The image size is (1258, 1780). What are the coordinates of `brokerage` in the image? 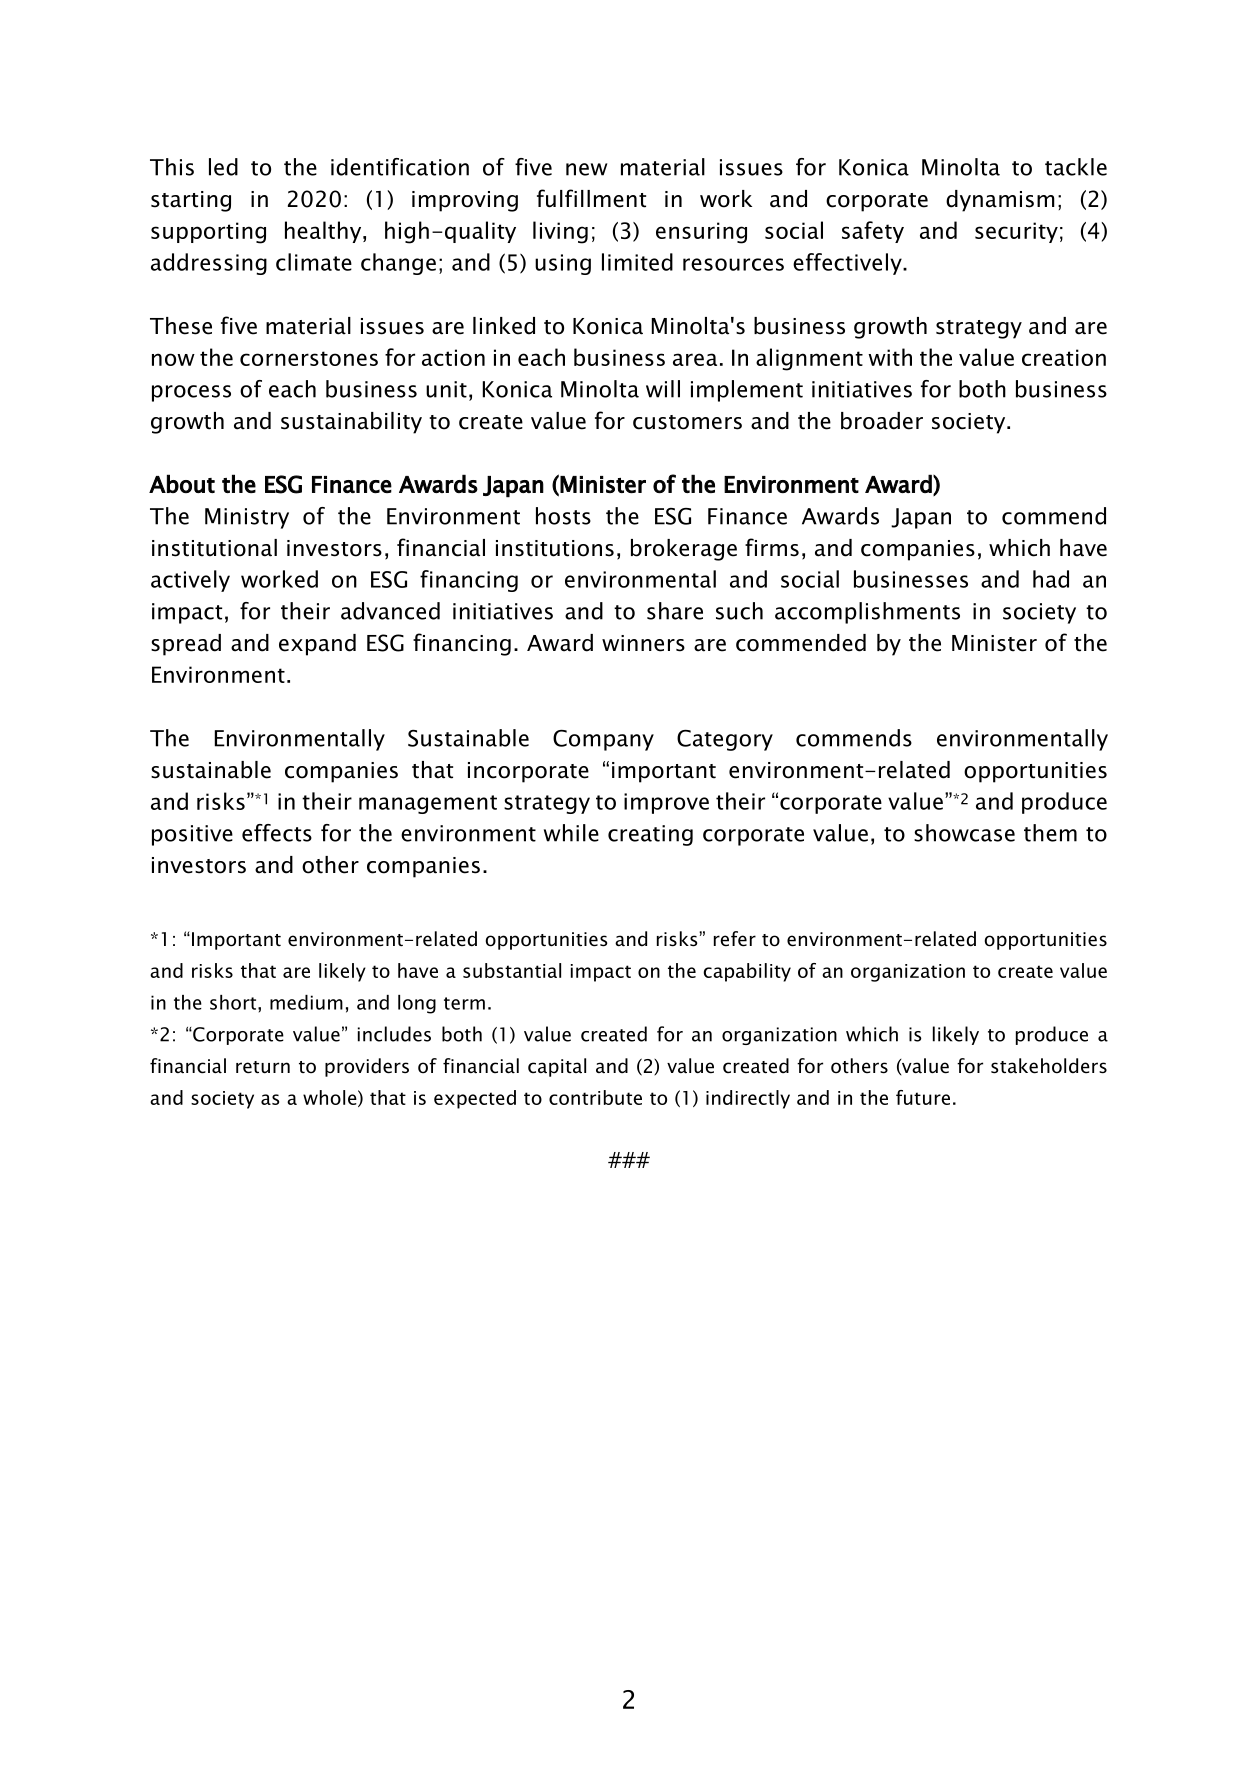 It's located at (684, 550).
